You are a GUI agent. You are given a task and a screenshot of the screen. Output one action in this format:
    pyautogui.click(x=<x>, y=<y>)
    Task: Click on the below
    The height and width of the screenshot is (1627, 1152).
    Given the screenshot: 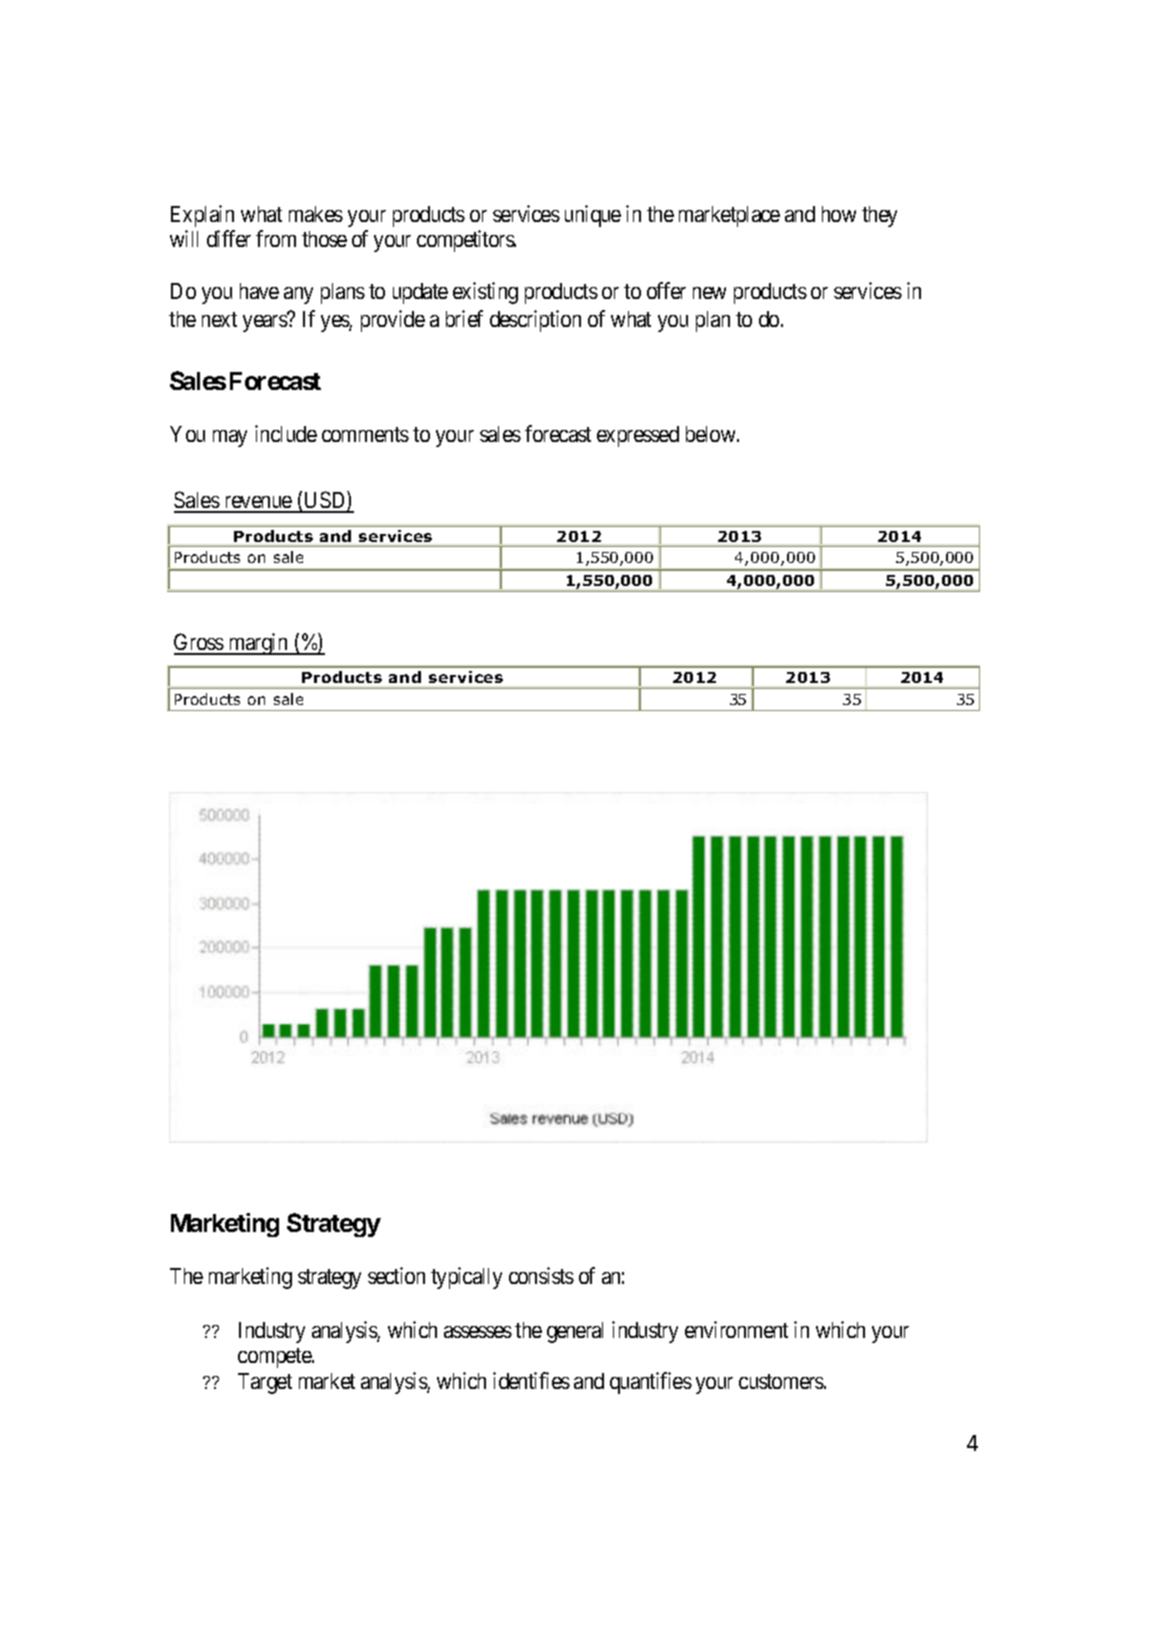 What is the action you would take?
    pyautogui.click(x=712, y=434)
